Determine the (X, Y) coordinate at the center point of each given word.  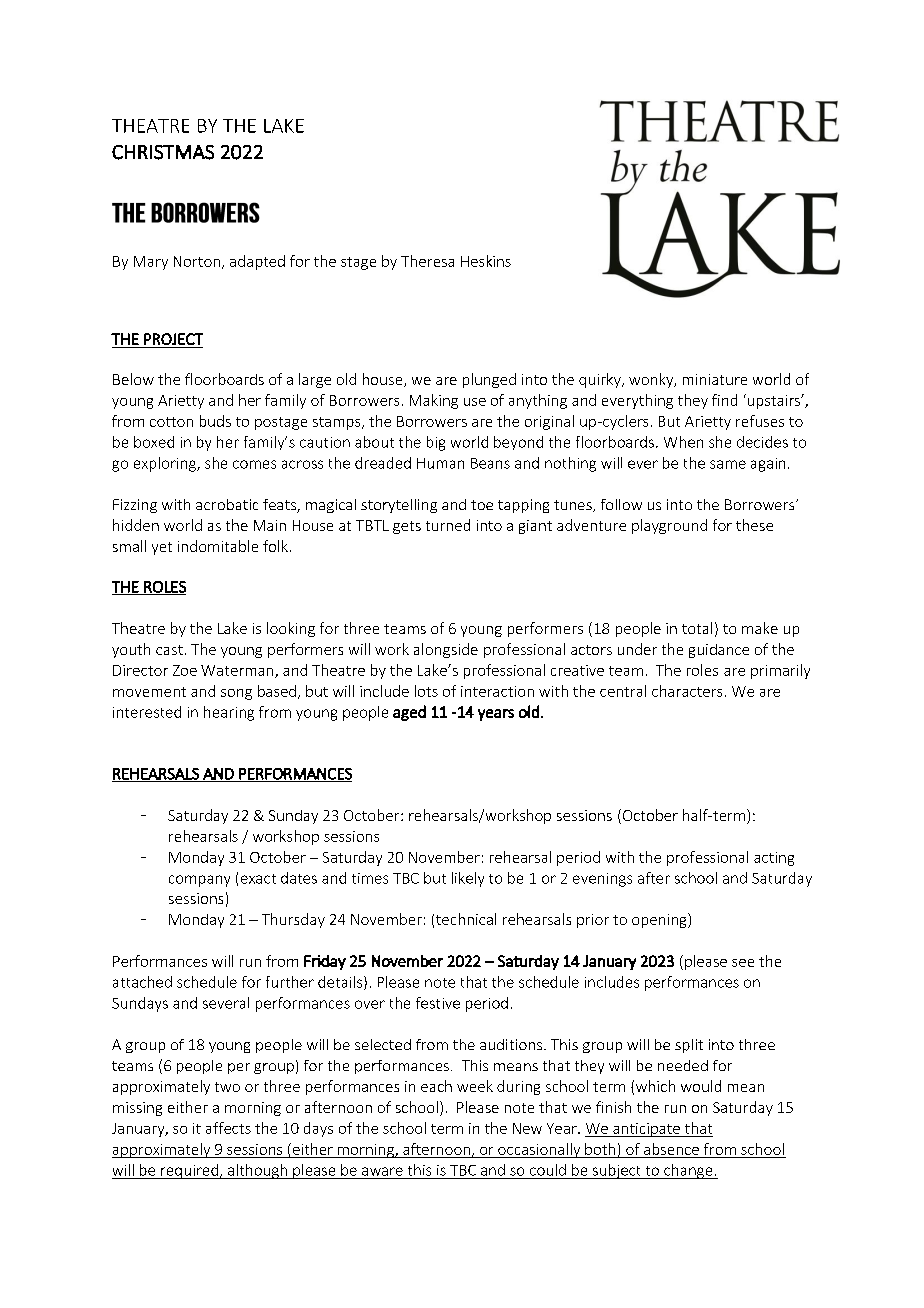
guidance (719, 651)
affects (228, 1128)
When (683, 442)
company (199, 881)
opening (660, 920)
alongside (446, 650)
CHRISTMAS (163, 152)
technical (466, 919)
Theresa (427, 261)
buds (215, 421)
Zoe (185, 670)
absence (671, 1149)
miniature (715, 379)
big (436, 443)
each (436, 1086)
